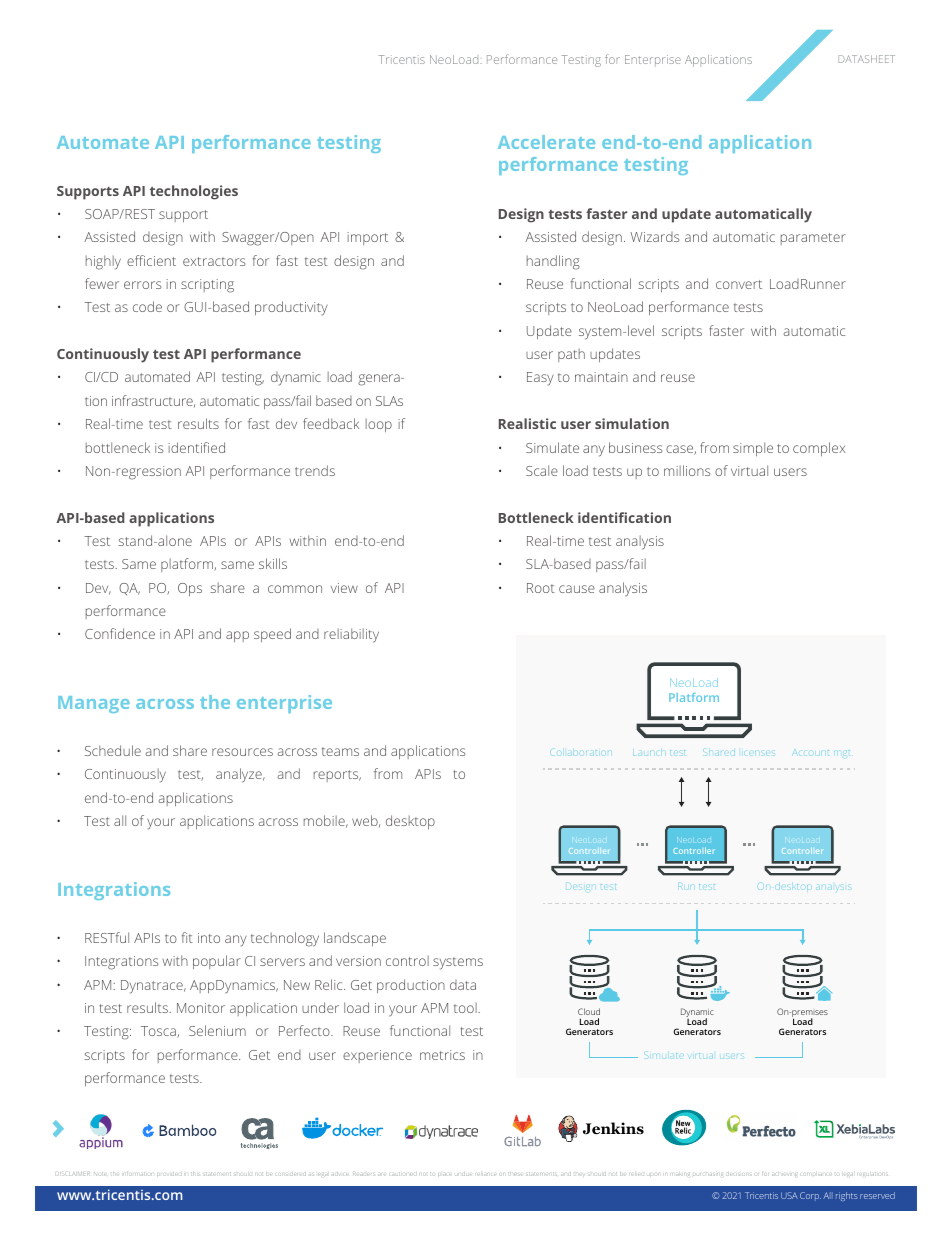 This image has width=952, height=1233. Describe the element at coordinates (542, 470) in the image. I see `Scale` at that location.
